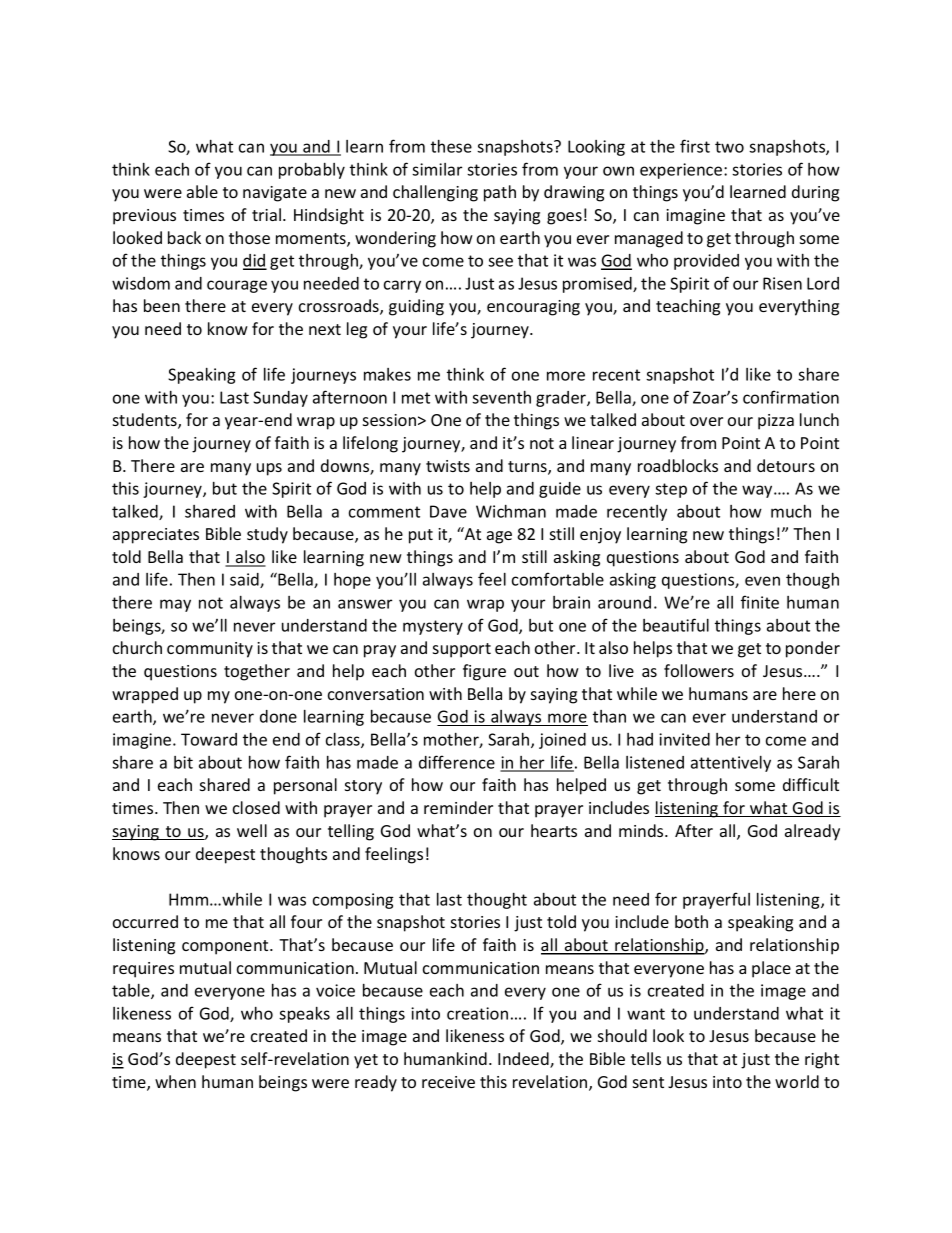 Image resolution: width=952 pixels, height=1233 pixels. Describe the element at coordinates (500, 193) in the screenshot. I see `path` at that location.
